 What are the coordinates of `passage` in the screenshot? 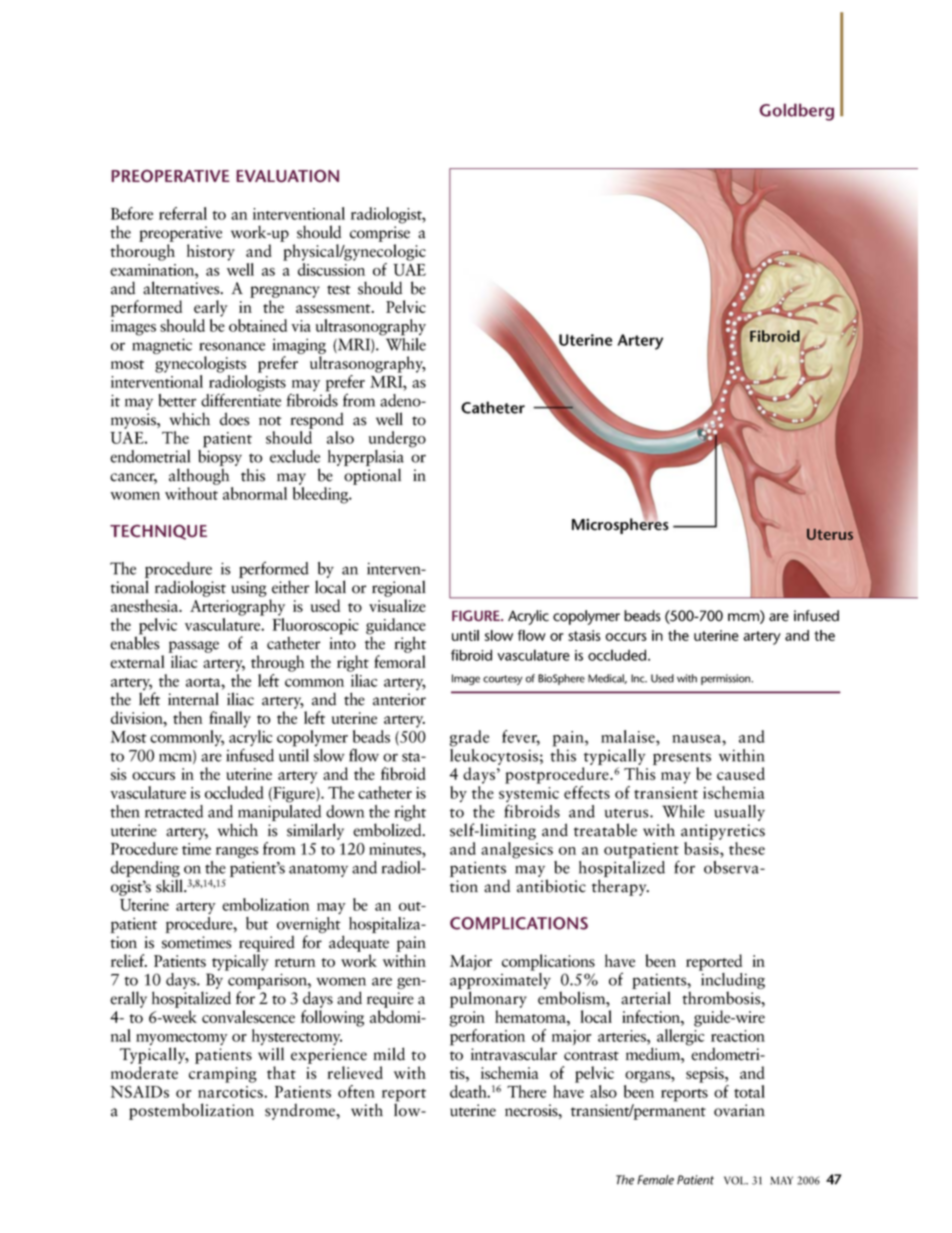 It's located at (193, 647).
